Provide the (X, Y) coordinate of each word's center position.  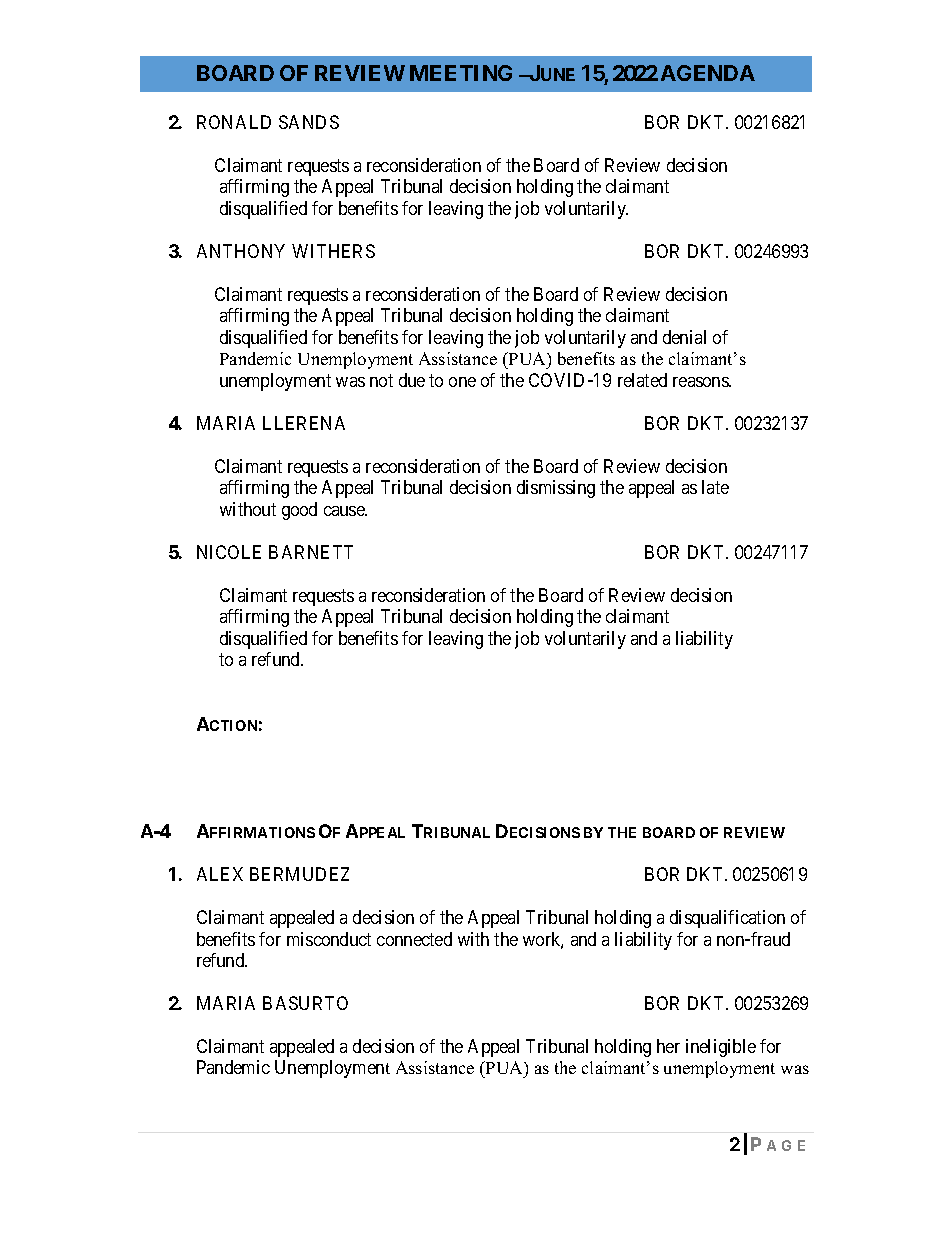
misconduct (329, 939)
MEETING (461, 73)
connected (414, 939)
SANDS (309, 122)
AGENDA (708, 73)
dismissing (556, 489)
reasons (701, 382)
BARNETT (311, 552)
